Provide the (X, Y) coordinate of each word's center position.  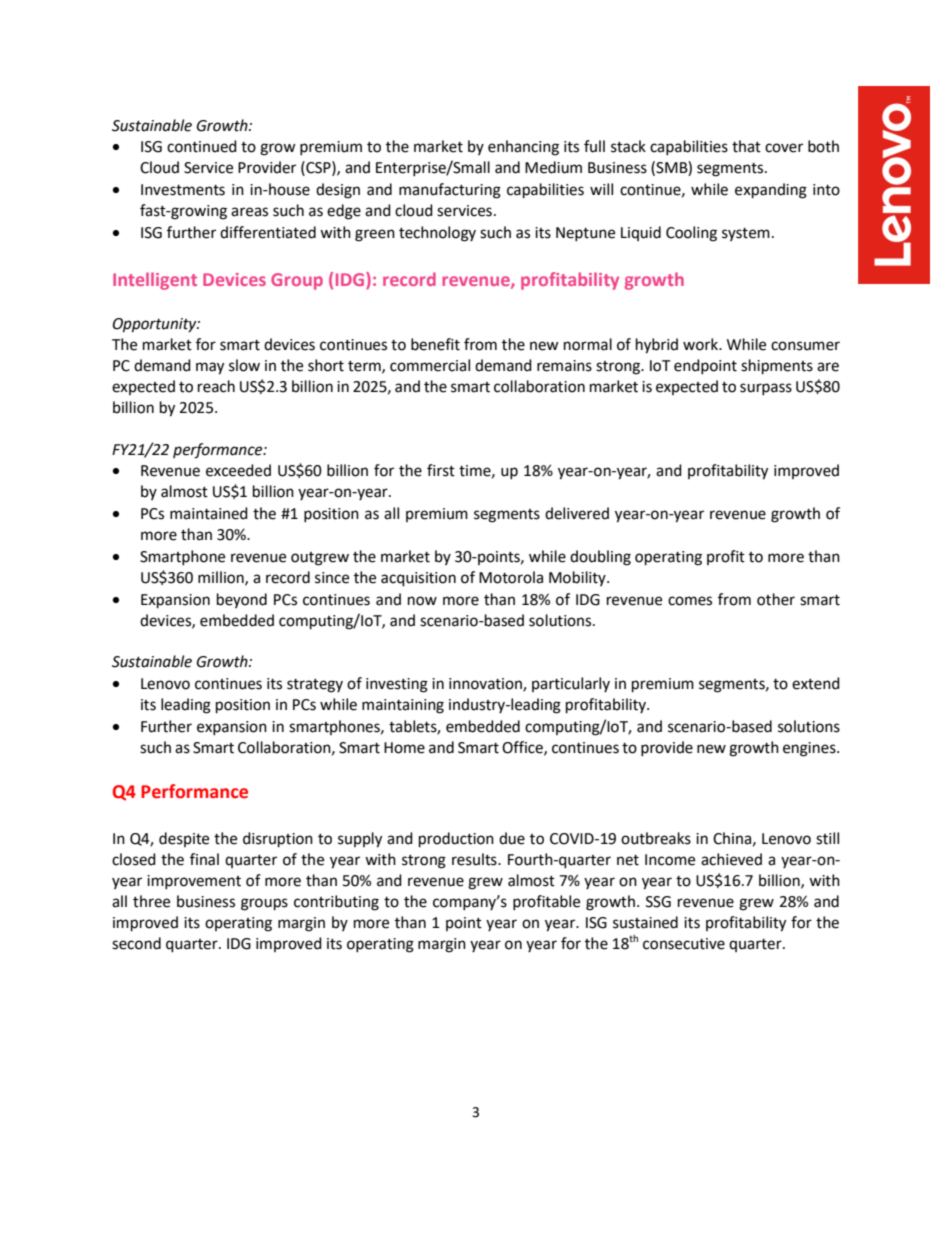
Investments (183, 190)
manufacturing (450, 191)
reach (216, 386)
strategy (315, 686)
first (441, 470)
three (151, 901)
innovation (486, 685)
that (746, 146)
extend (816, 683)
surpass (766, 389)
